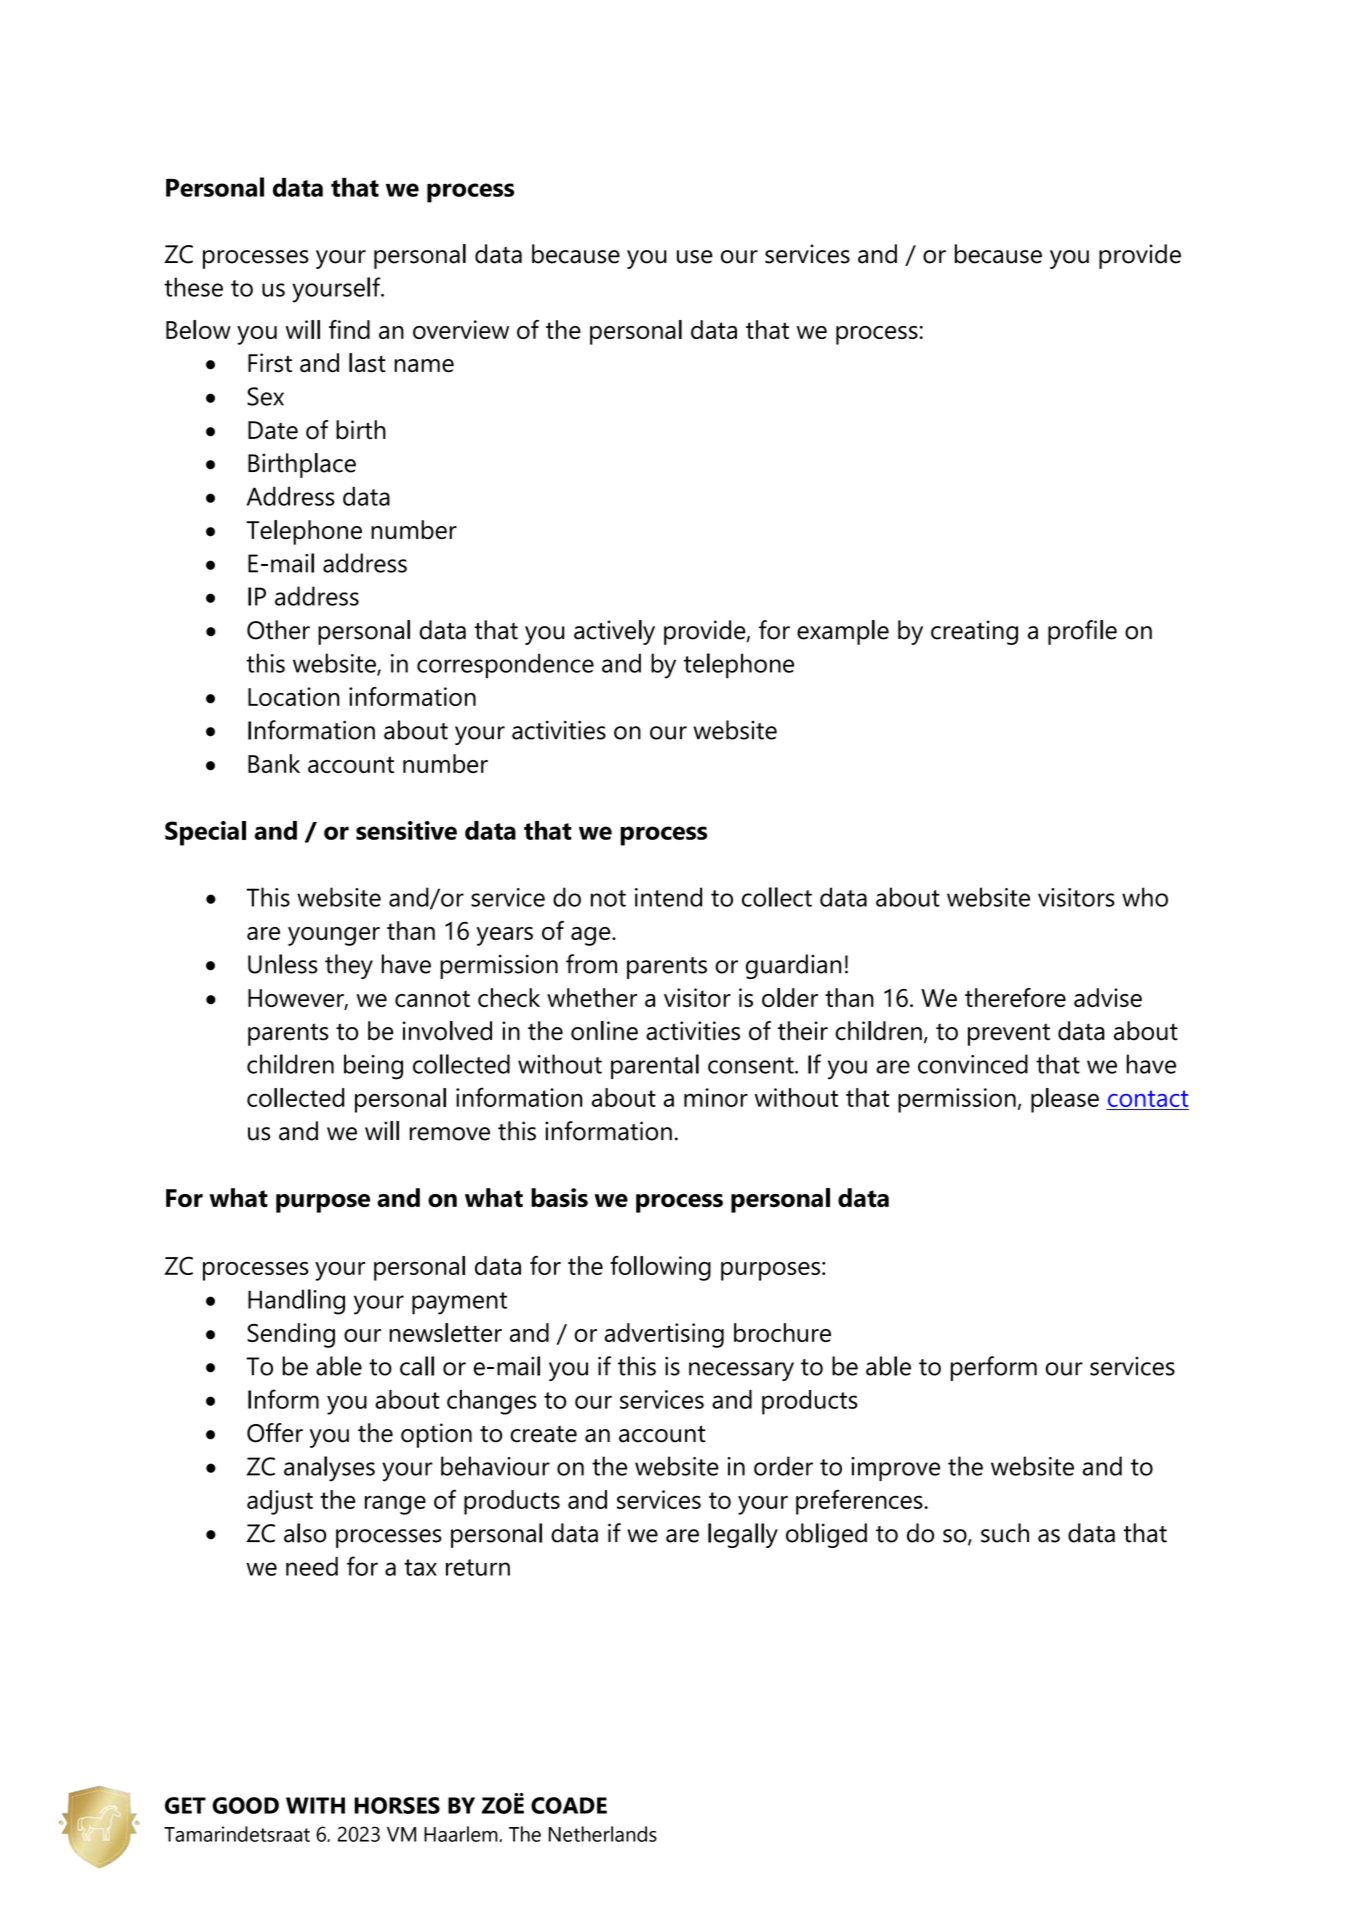  Describe the element at coordinates (373, 1067) in the screenshot. I see `being` at that location.
